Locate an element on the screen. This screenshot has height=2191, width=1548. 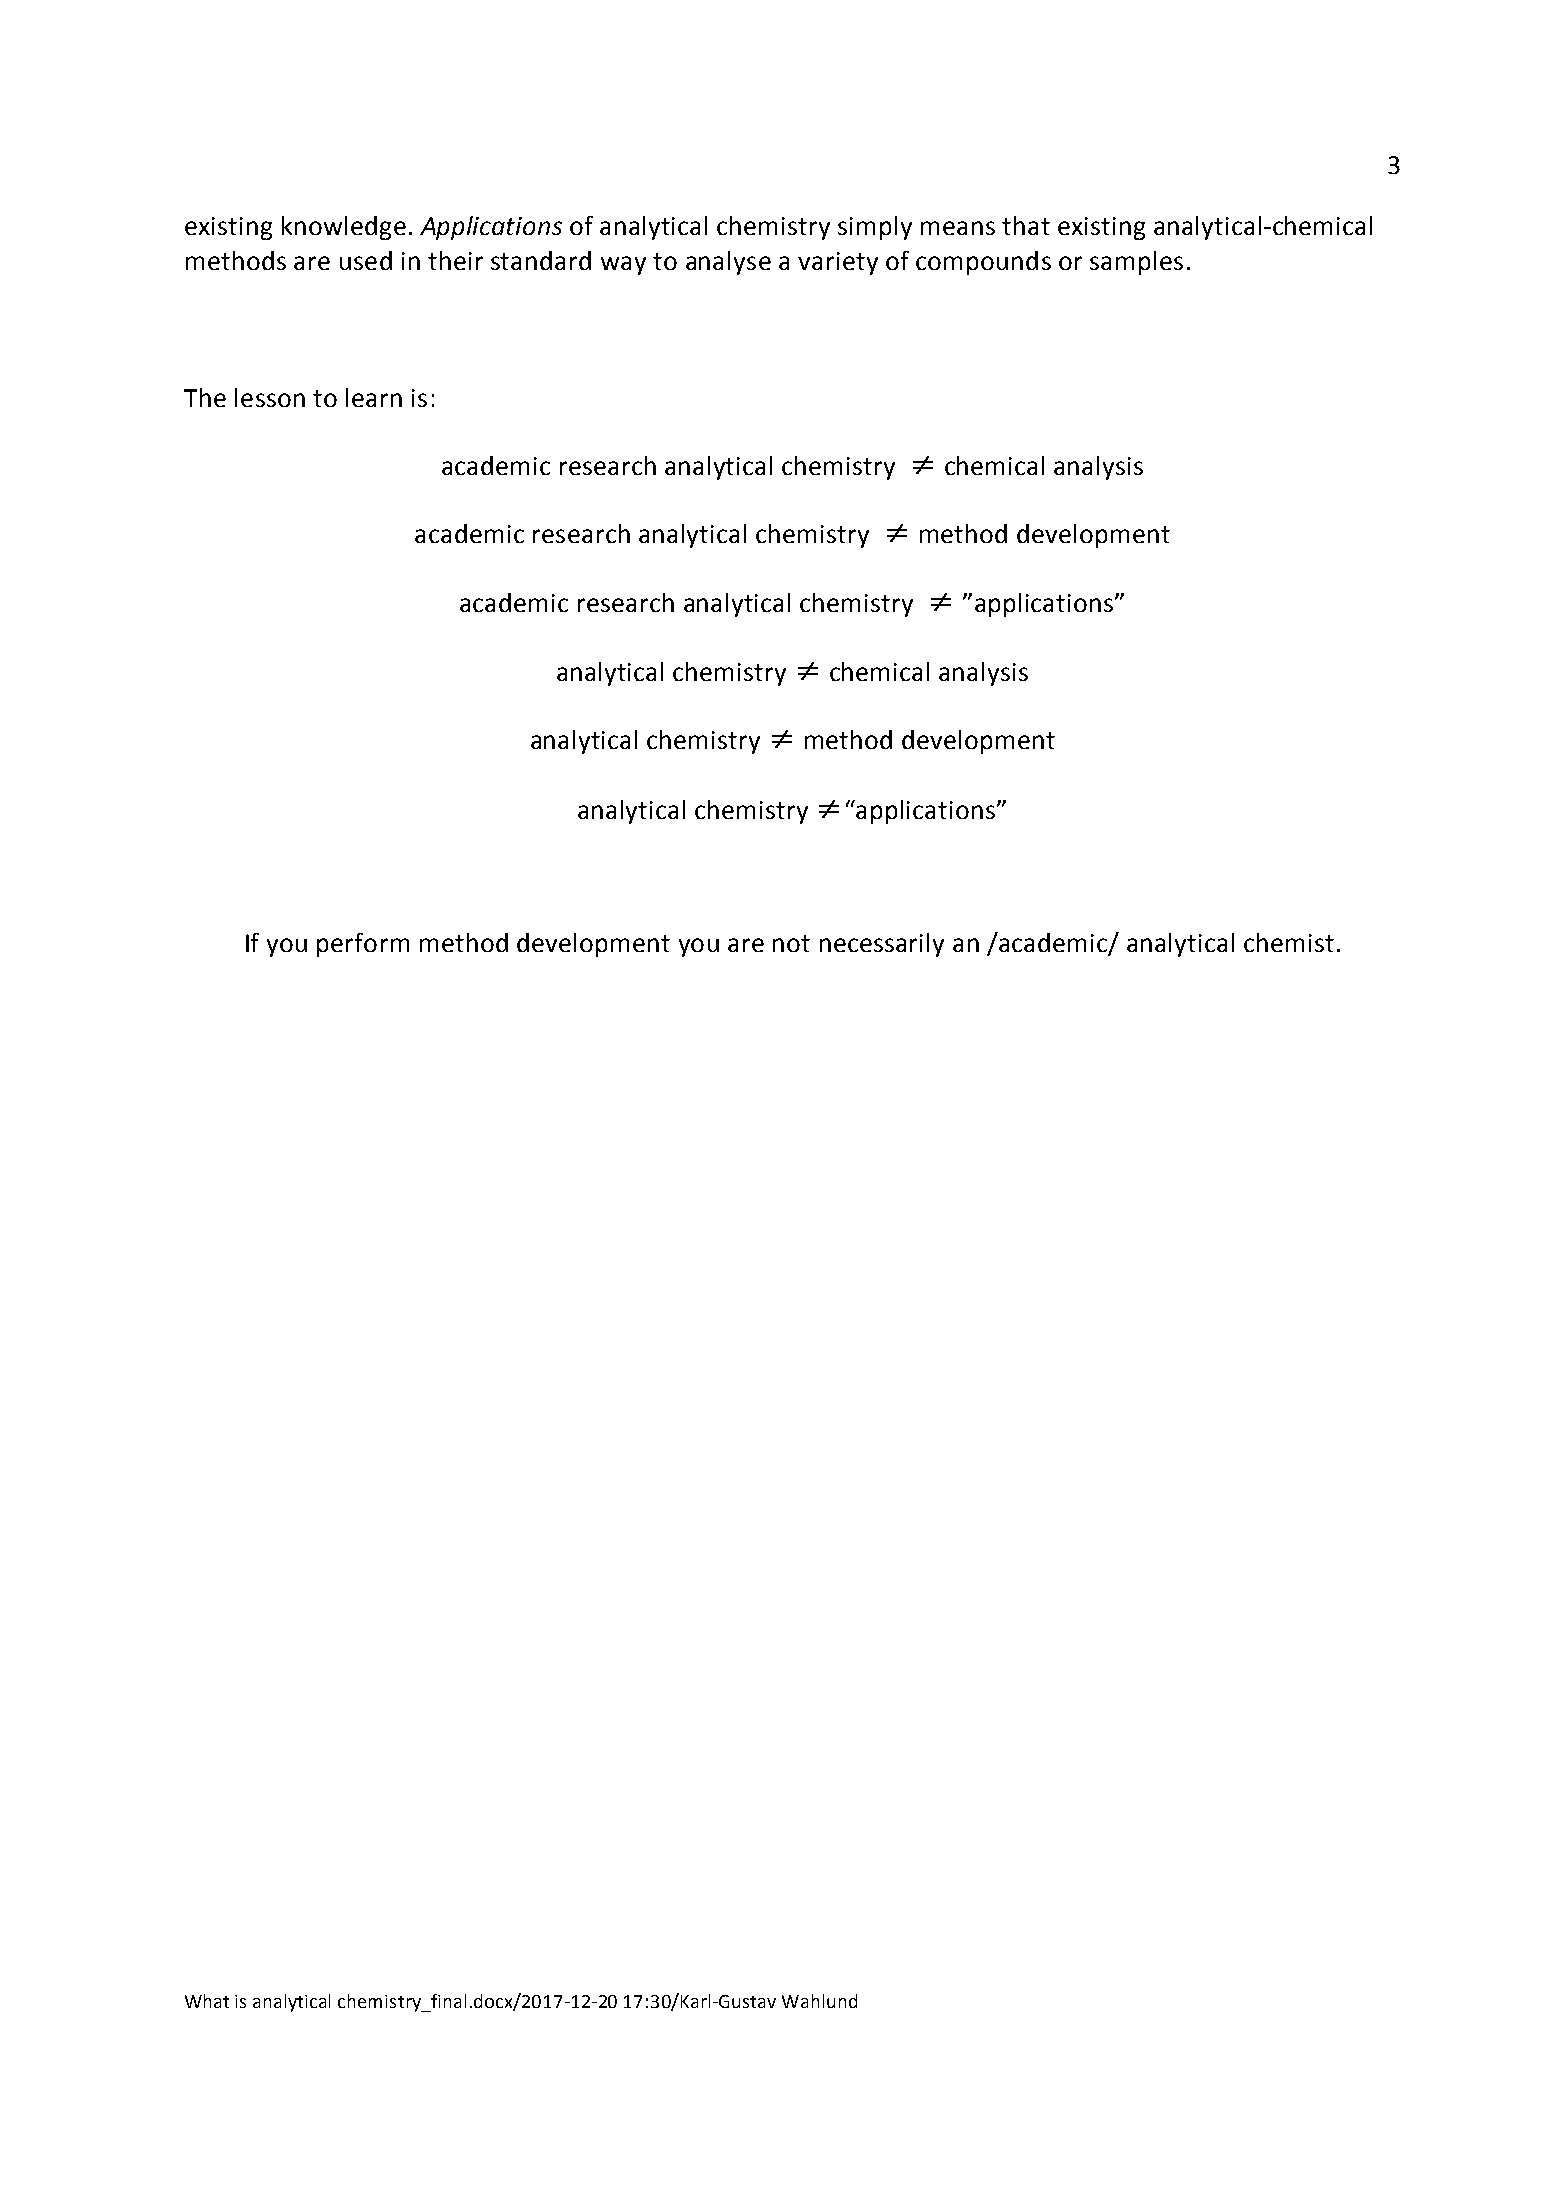
lesson is located at coordinates (270, 397).
